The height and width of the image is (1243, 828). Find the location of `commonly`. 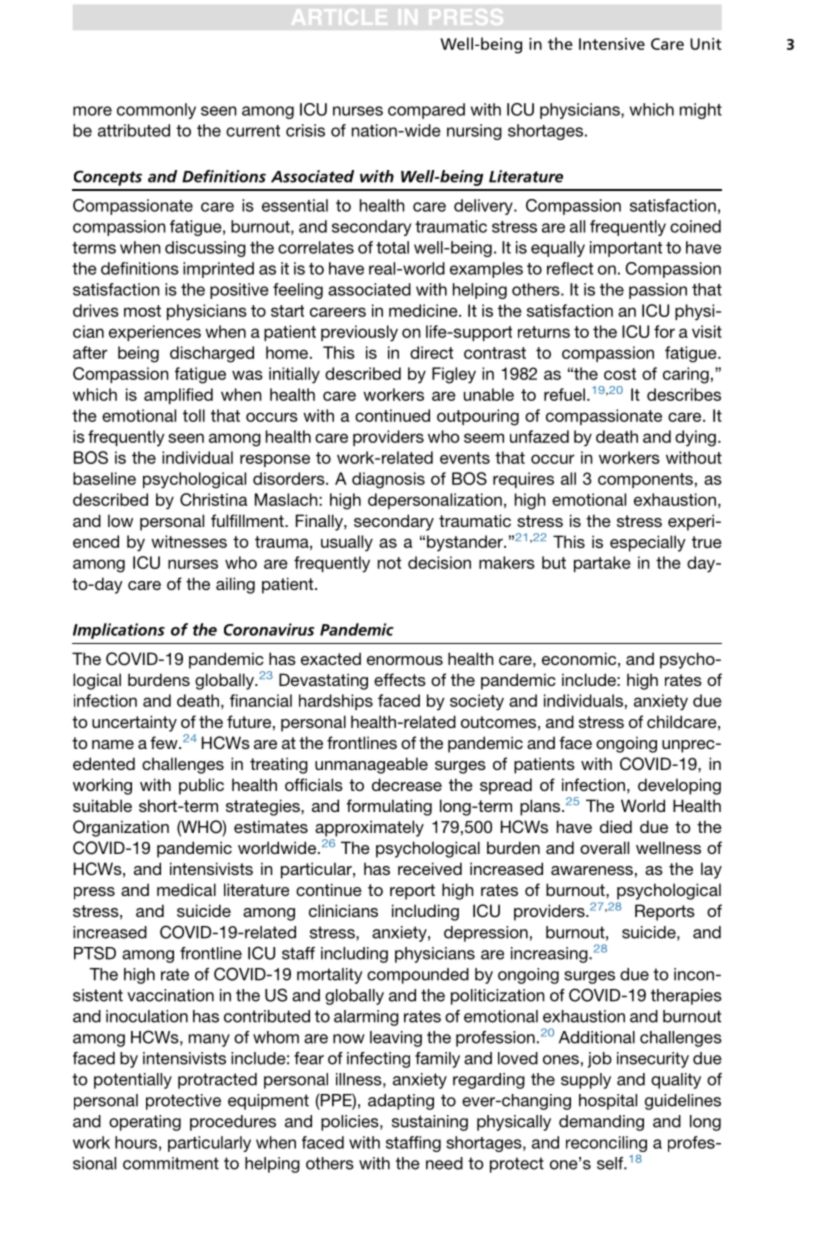

commonly is located at coordinates (156, 111).
